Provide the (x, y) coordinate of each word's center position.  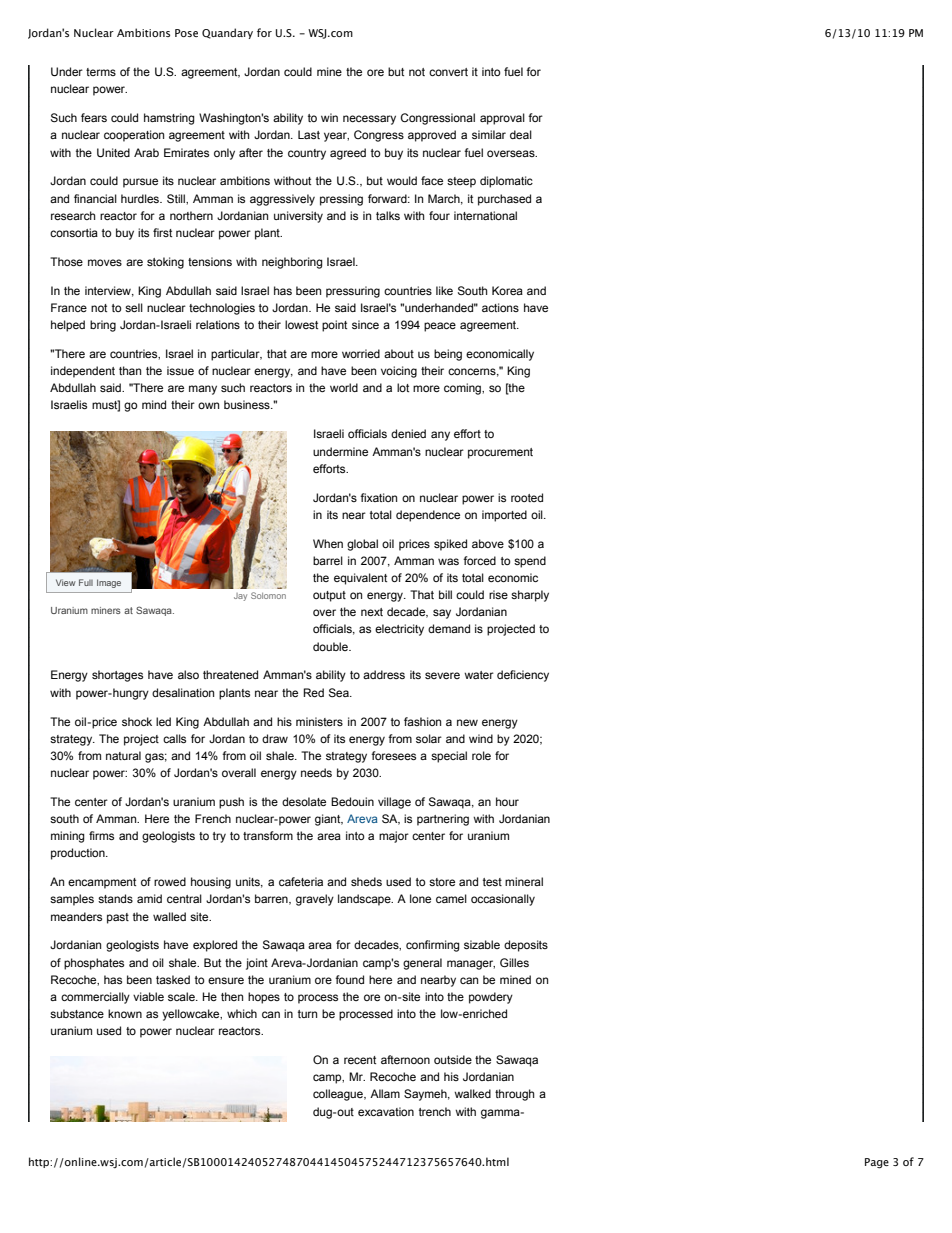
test (492, 882)
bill (445, 594)
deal (521, 134)
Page (877, 1163)
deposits (526, 946)
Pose (186, 33)
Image (109, 583)
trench (435, 1111)
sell (134, 307)
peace (440, 327)
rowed (170, 881)
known (125, 1013)
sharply (530, 596)
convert (448, 72)
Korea (507, 290)
